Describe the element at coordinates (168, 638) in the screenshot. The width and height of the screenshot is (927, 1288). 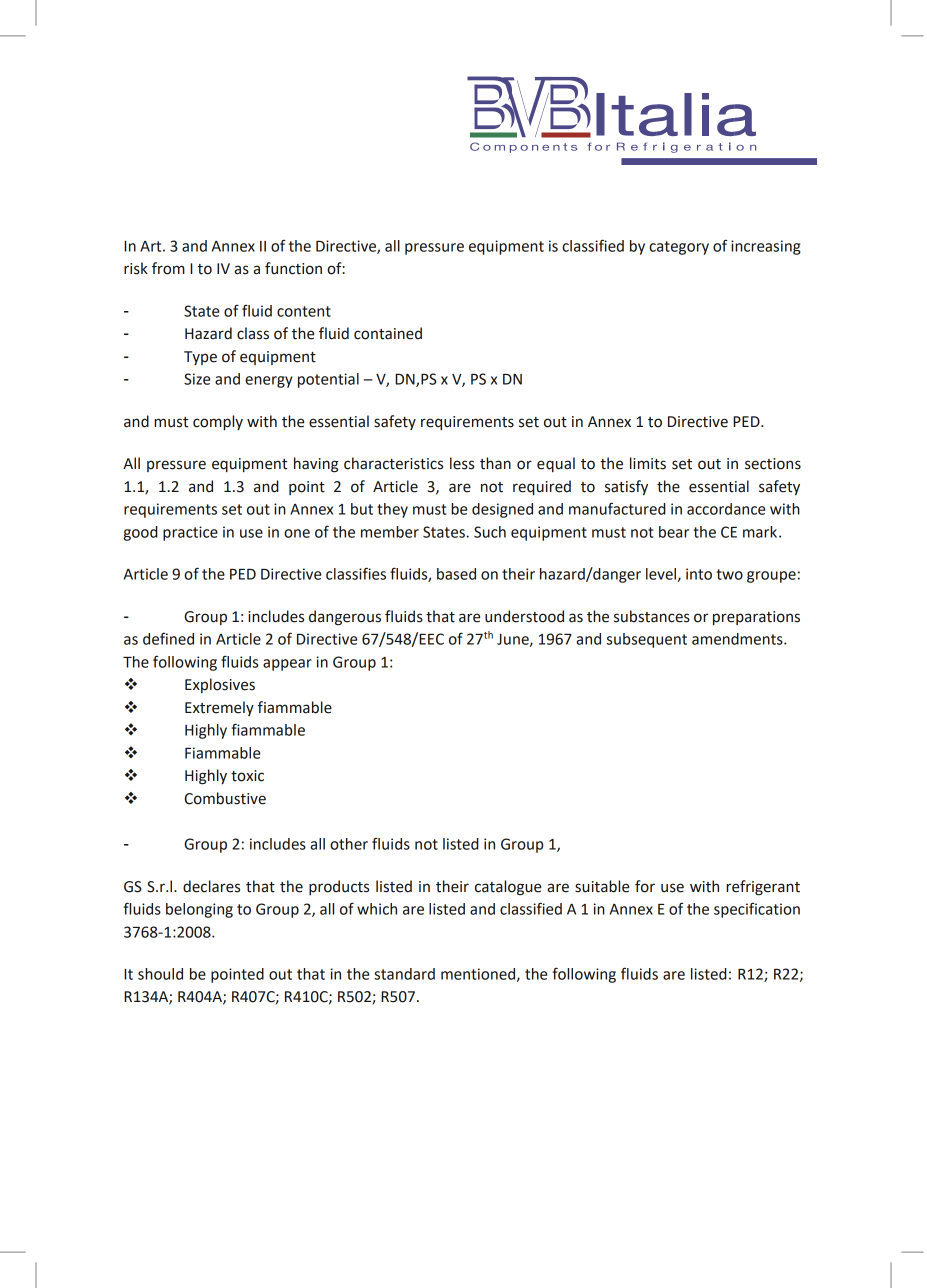
I see `defined` at that location.
